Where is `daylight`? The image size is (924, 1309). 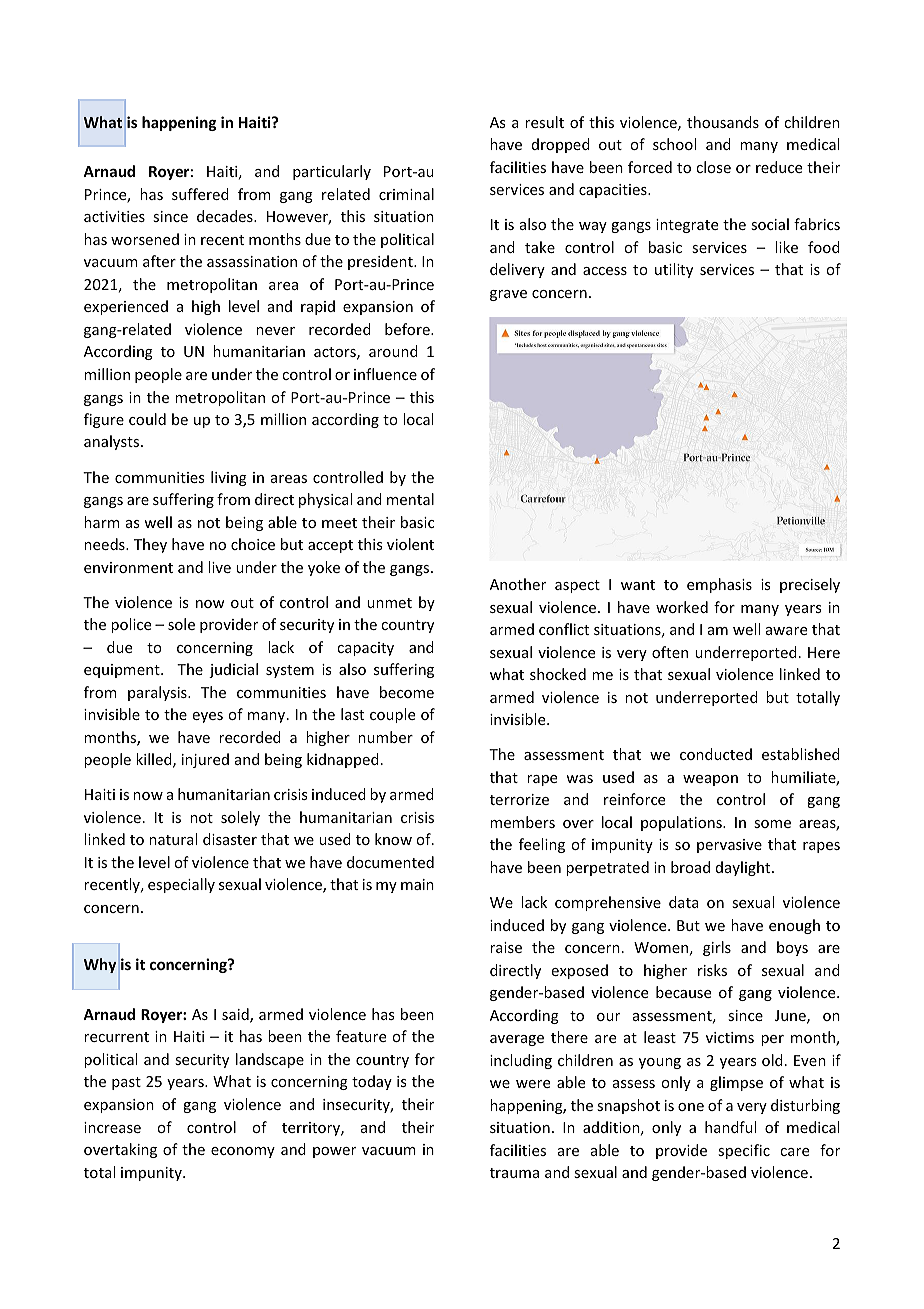 daylight is located at coordinates (744, 868).
